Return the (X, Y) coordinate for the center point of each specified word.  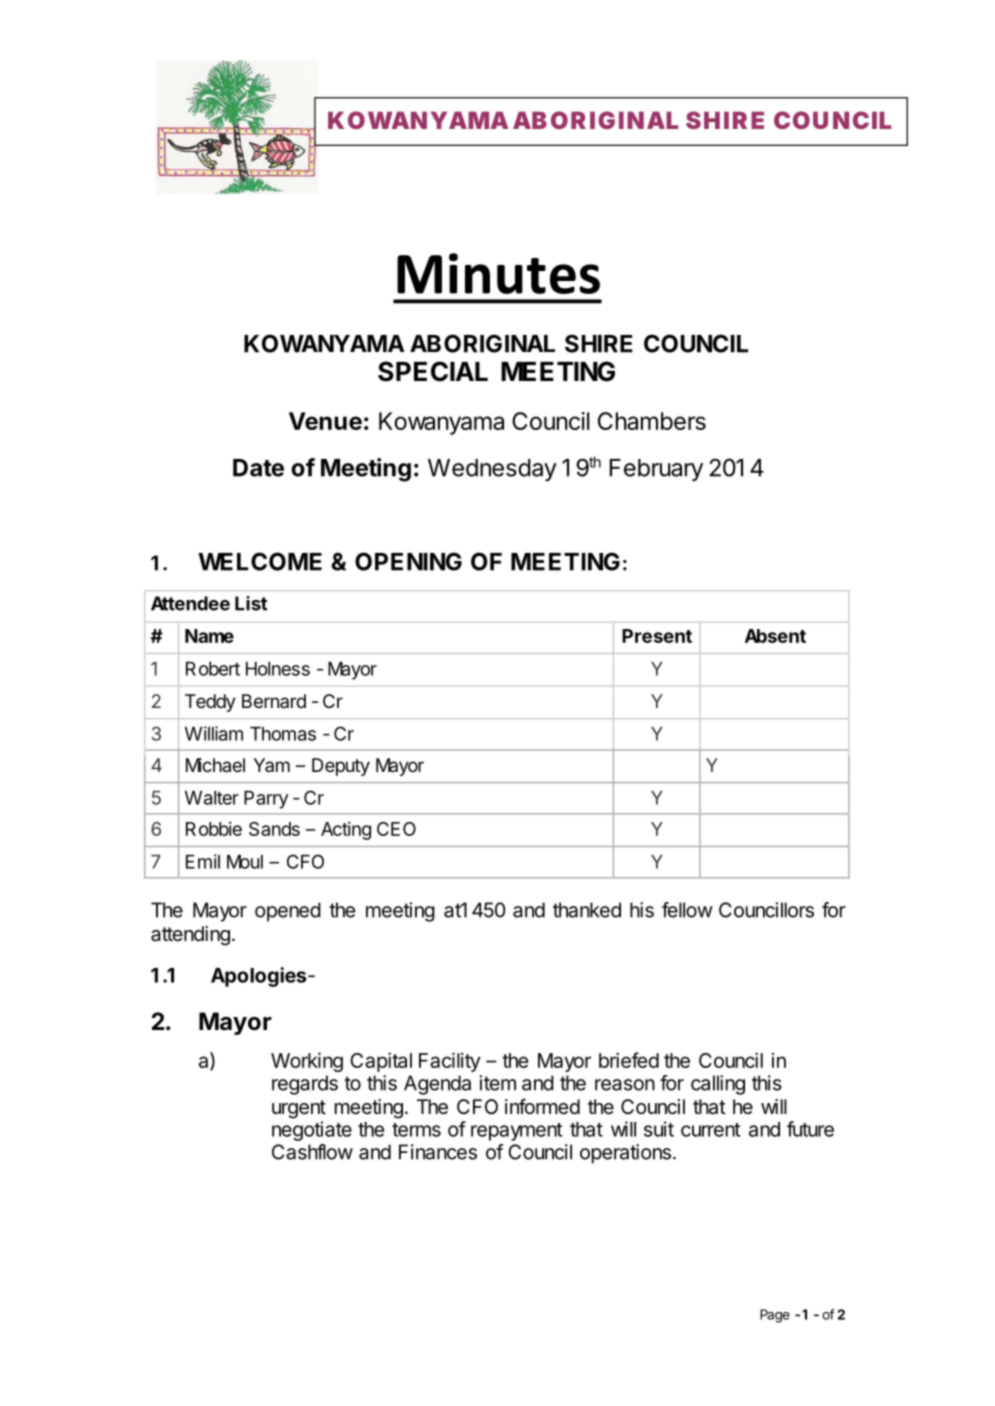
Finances (438, 1152)
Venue (325, 421)
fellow (687, 910)
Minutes (498, 273)
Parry (266, 800)
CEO (396, 829)
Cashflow (312, 1152)
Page (775, 1316)
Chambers (652, 421)
